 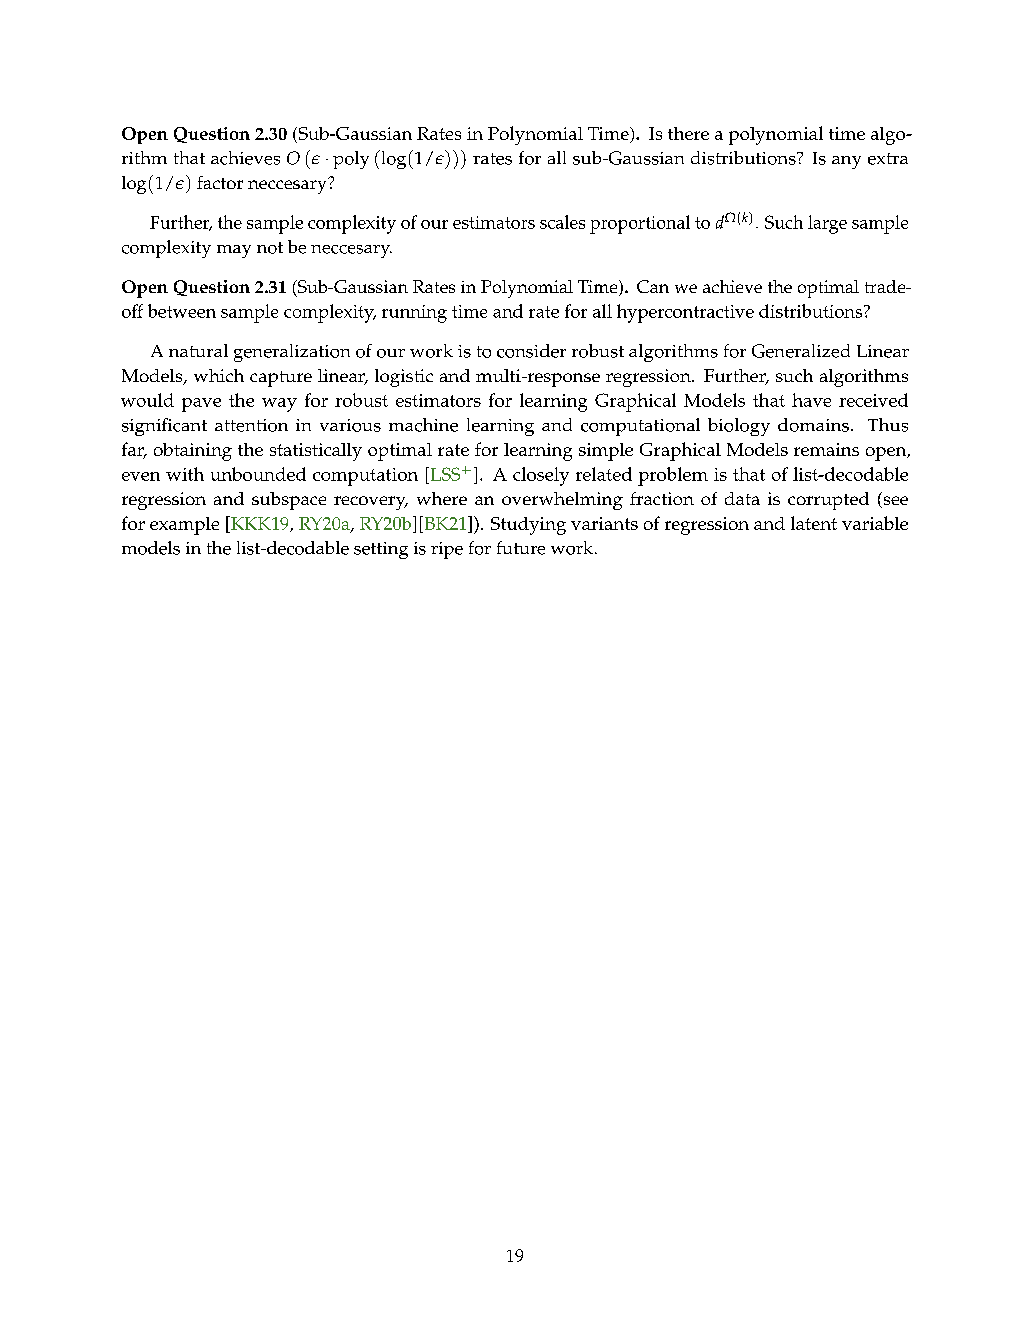 I want to click on future, so click(x=521, y=548).
